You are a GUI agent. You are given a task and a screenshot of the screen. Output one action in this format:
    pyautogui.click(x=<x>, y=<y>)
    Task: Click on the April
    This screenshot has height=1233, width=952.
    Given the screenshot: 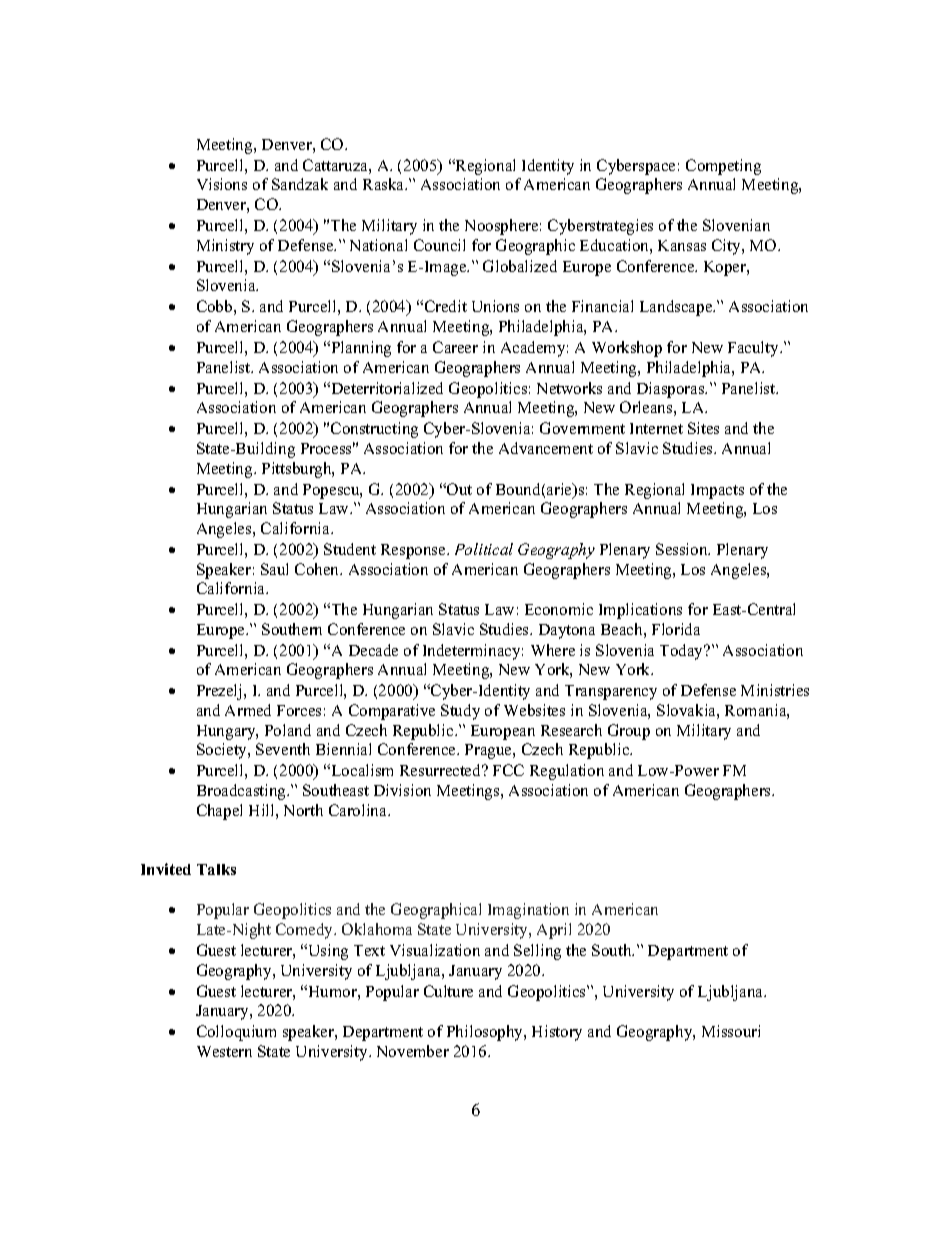 What is the action you would take?
    pyautogui.click(x=554, y=931)
